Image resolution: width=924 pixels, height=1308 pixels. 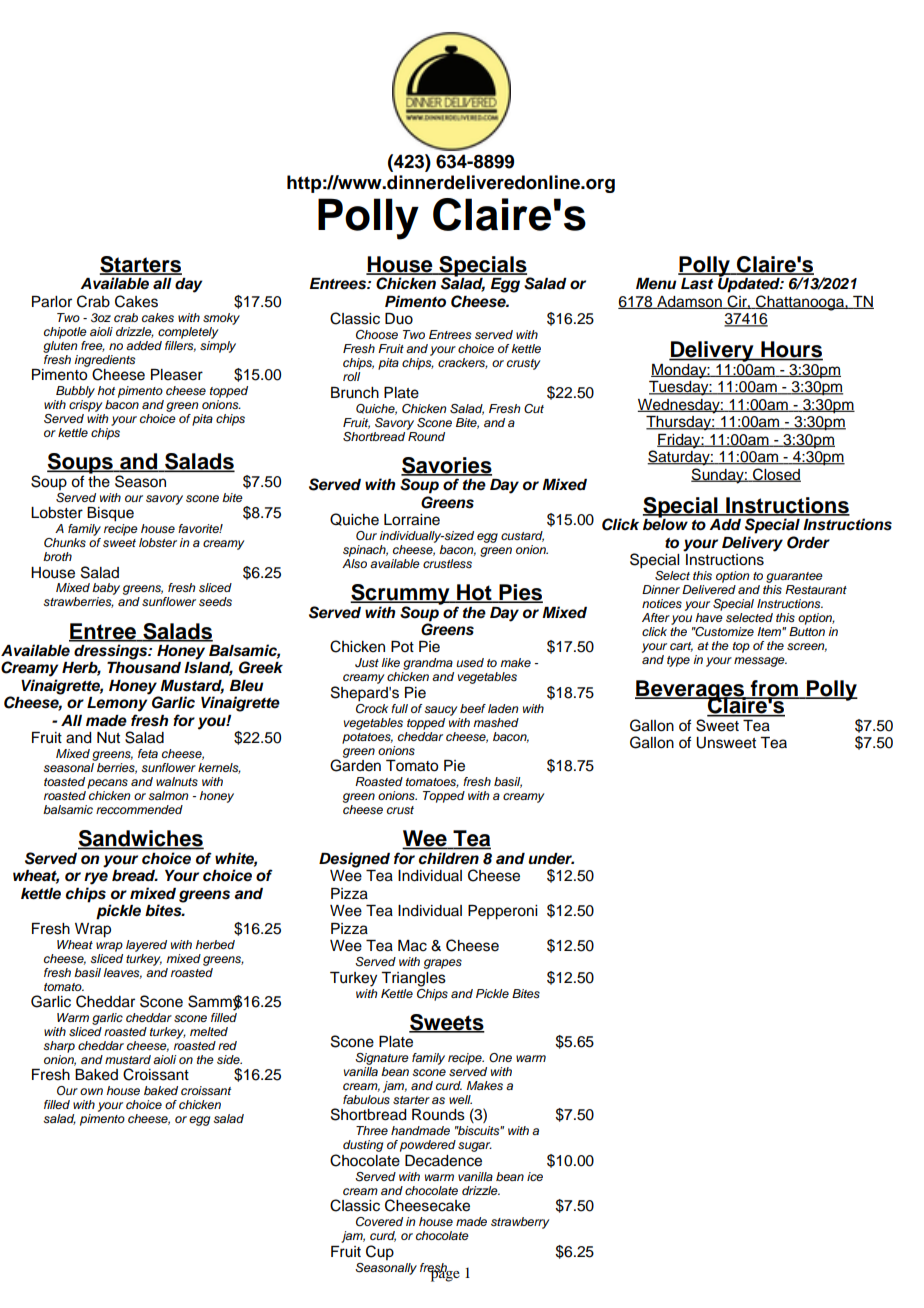 What do you see at coordinates (709, 617) in the image?
I see `have` at bounding box center [709, 617].
